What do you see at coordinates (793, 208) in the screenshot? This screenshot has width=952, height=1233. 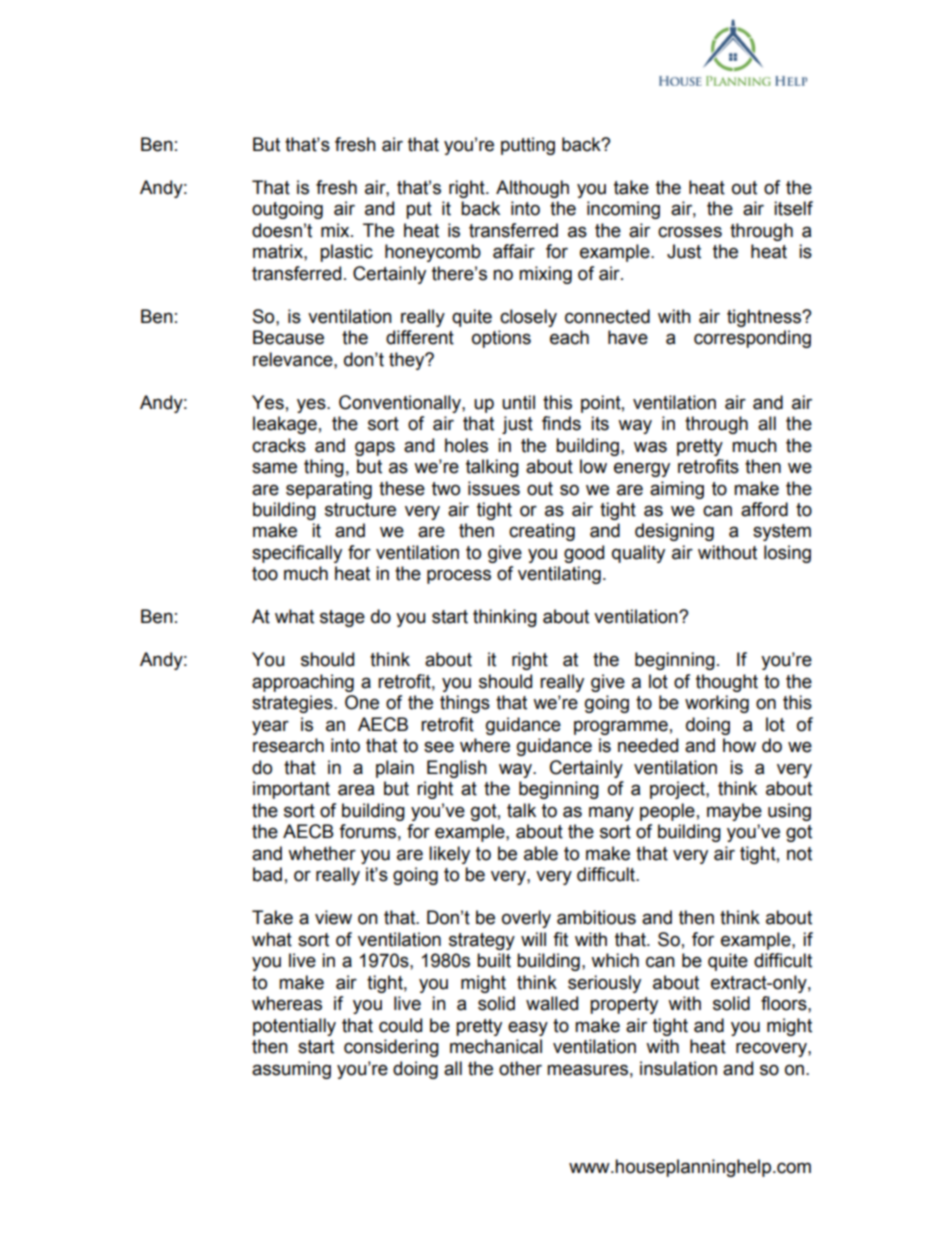 I see `itself` at bounding box center [793, 208].
